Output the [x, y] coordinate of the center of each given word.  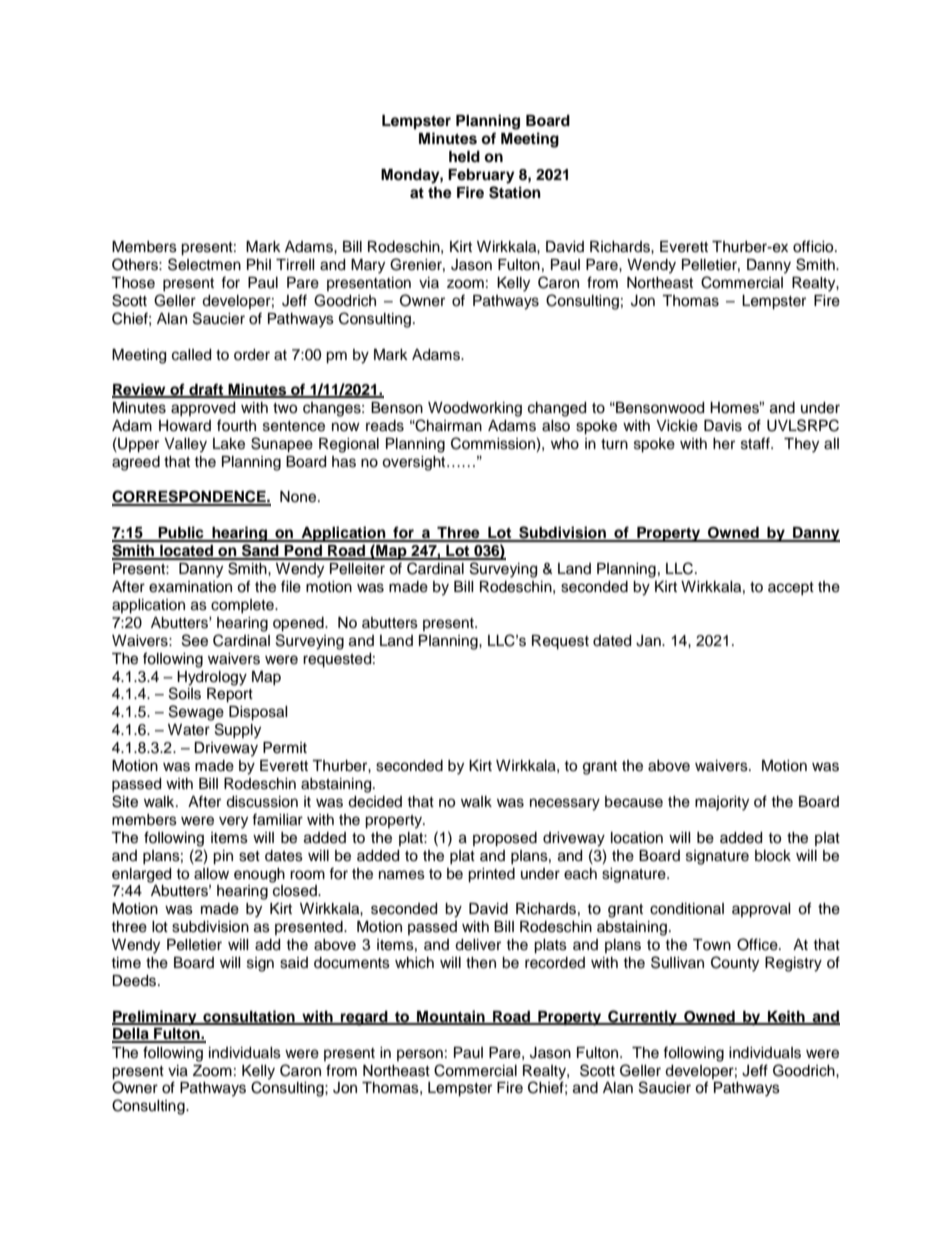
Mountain [451, 1017]
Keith [786, 1017]
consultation [249, 1017]
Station [515, 192]
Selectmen [204, 264]
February [481, 176]
